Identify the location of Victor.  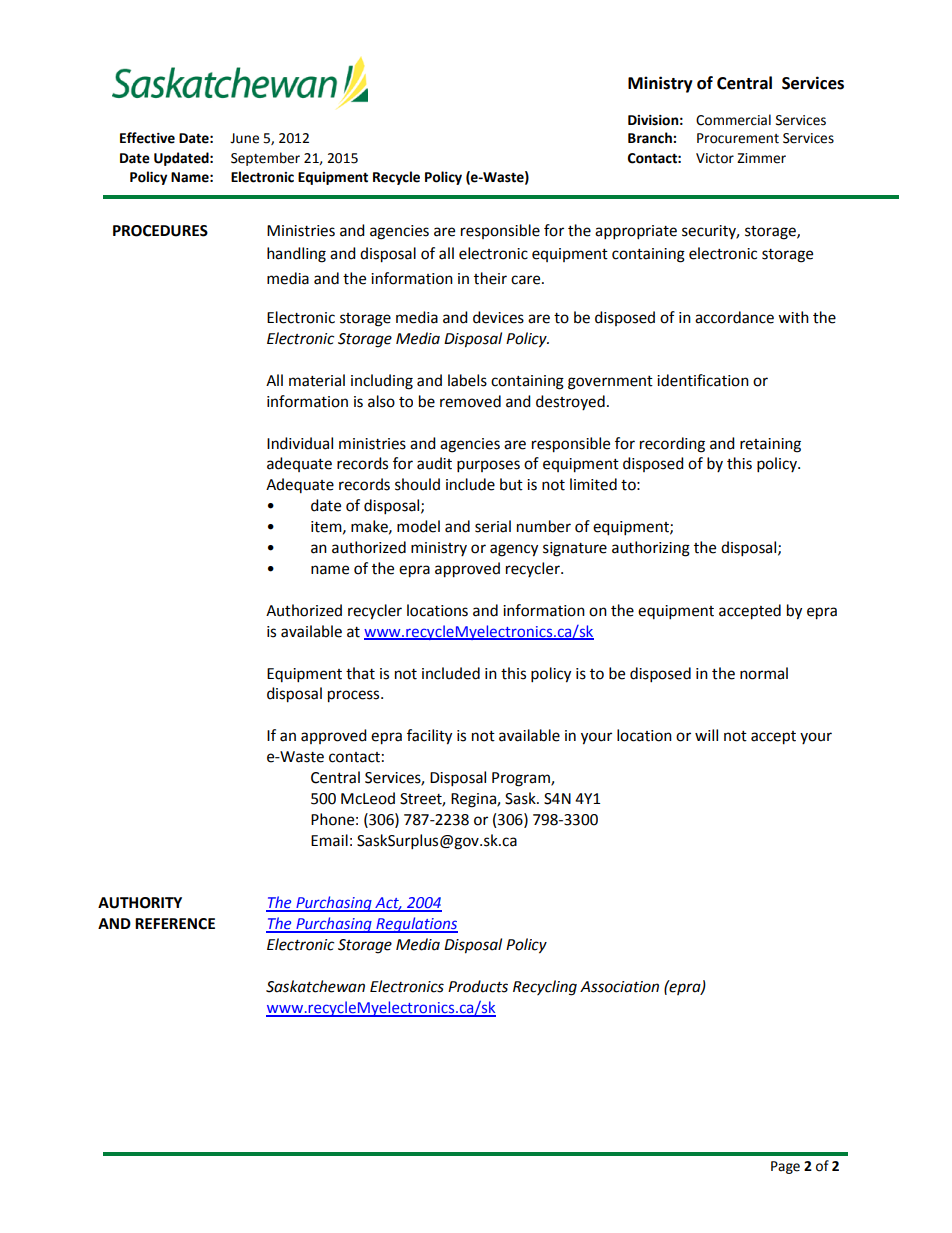
(715, 158).
